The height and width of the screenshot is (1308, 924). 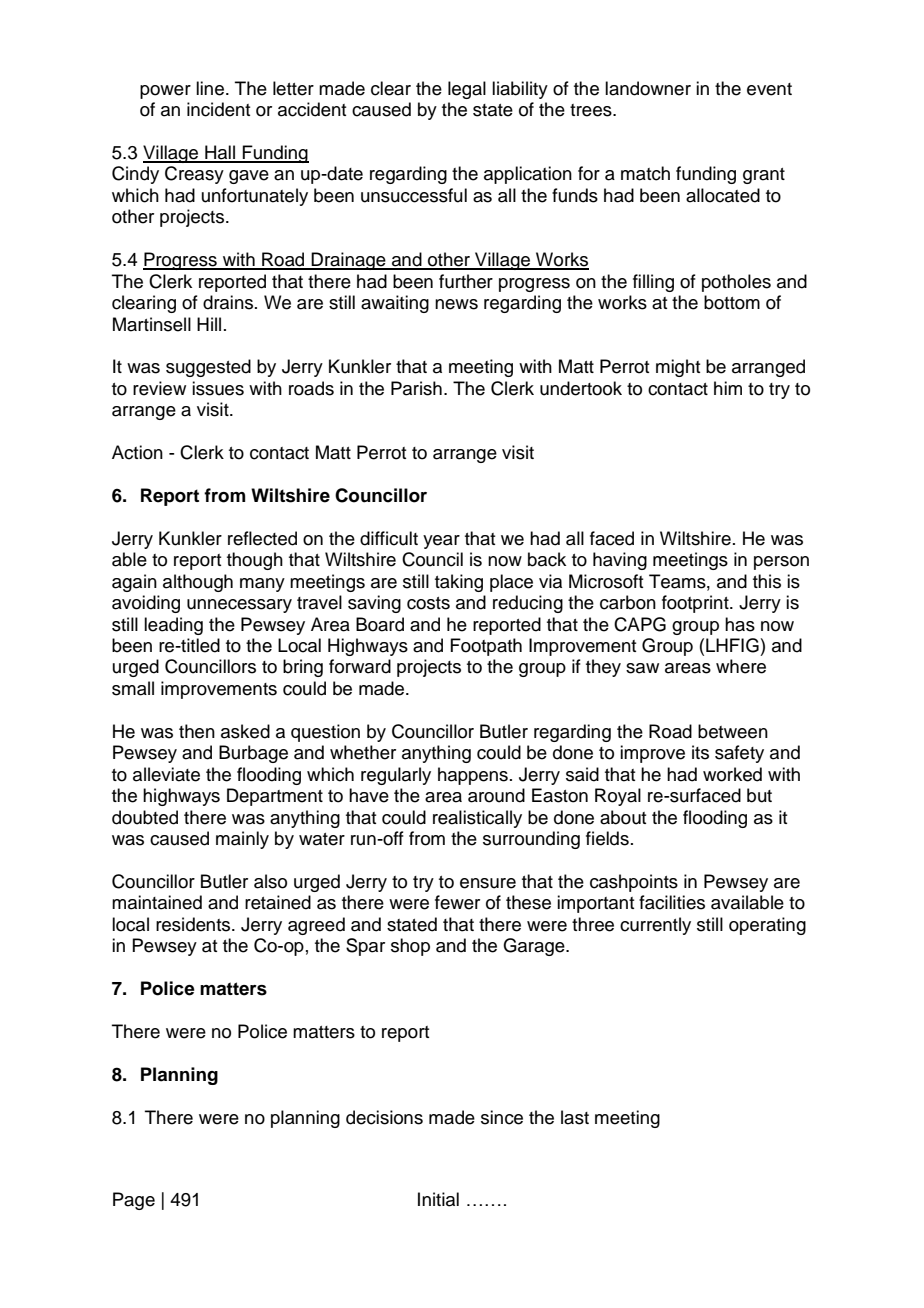 What do you see at coordinates (218, 109) in the screenshot?
I see `incident` at bounding box center [218, 109].
